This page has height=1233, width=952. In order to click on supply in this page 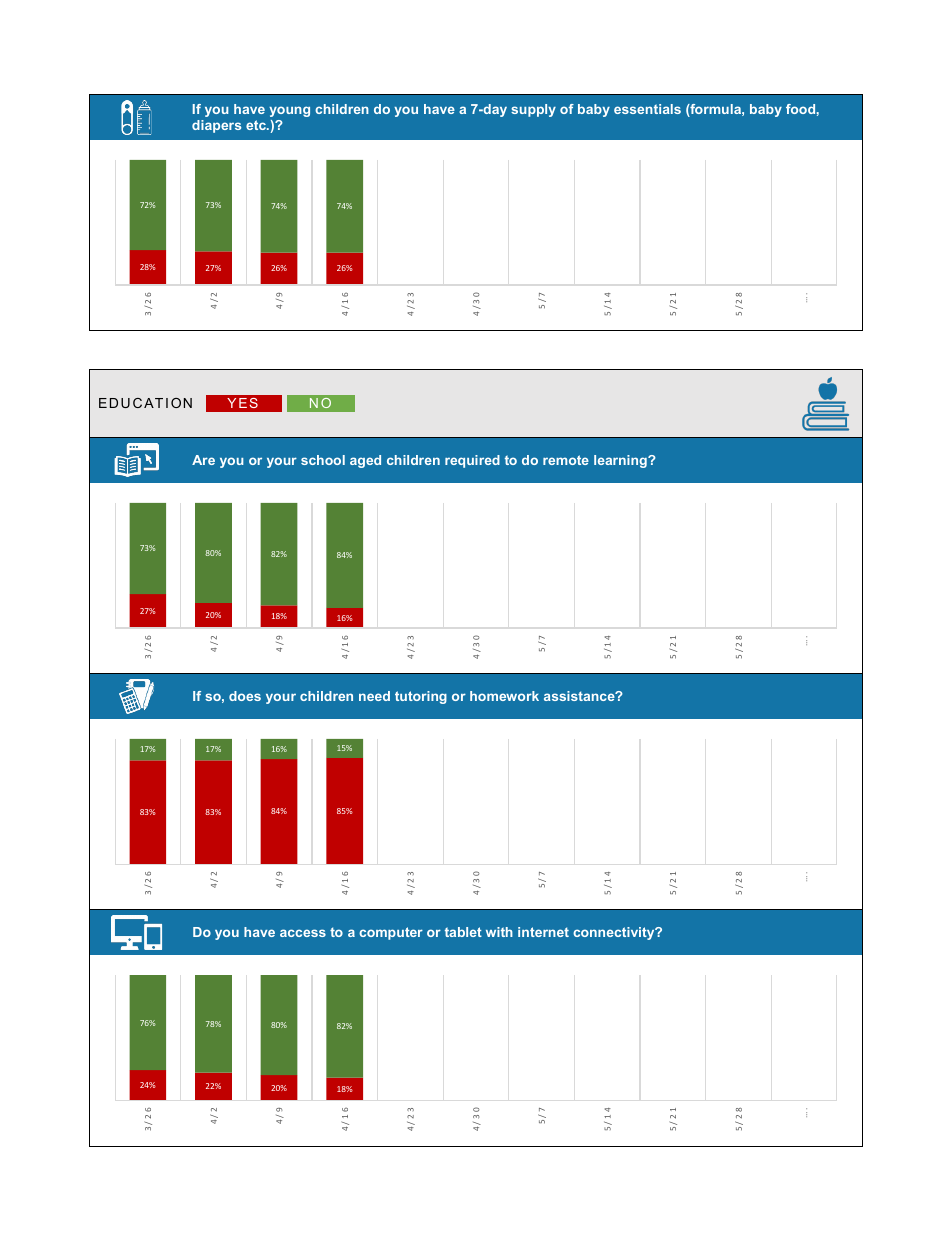, I will do `click(533, 110)`.
